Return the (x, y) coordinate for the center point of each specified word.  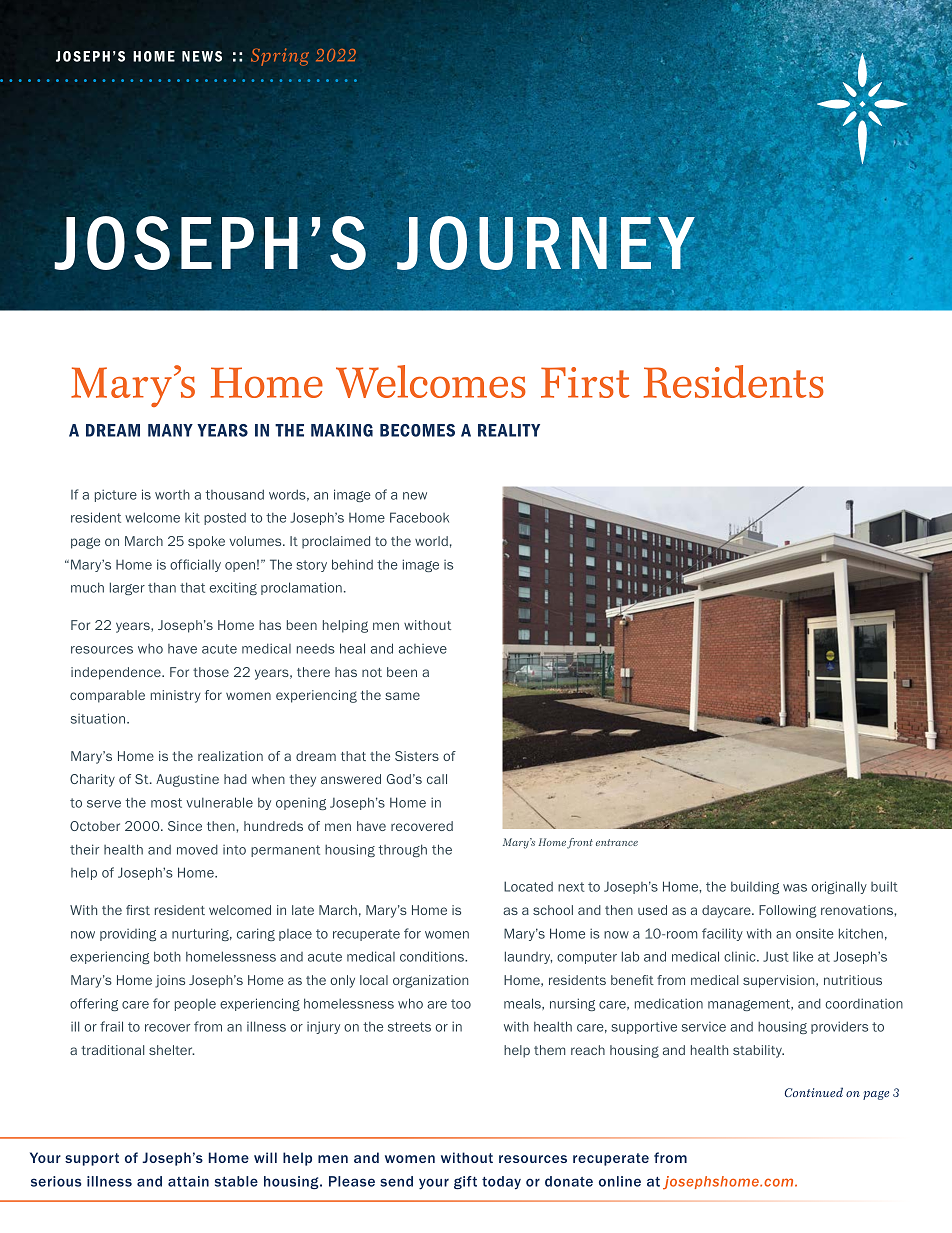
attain (188, 1181)
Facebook (419, 517)
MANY (170, 430)
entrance (617, 842)
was (795, 888)
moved (197, 849)
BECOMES (417, 430)
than (162, 587)
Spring (280, 57)
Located (528, 886)
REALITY (509, 430)
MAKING (342, 430)
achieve (423, 649)
